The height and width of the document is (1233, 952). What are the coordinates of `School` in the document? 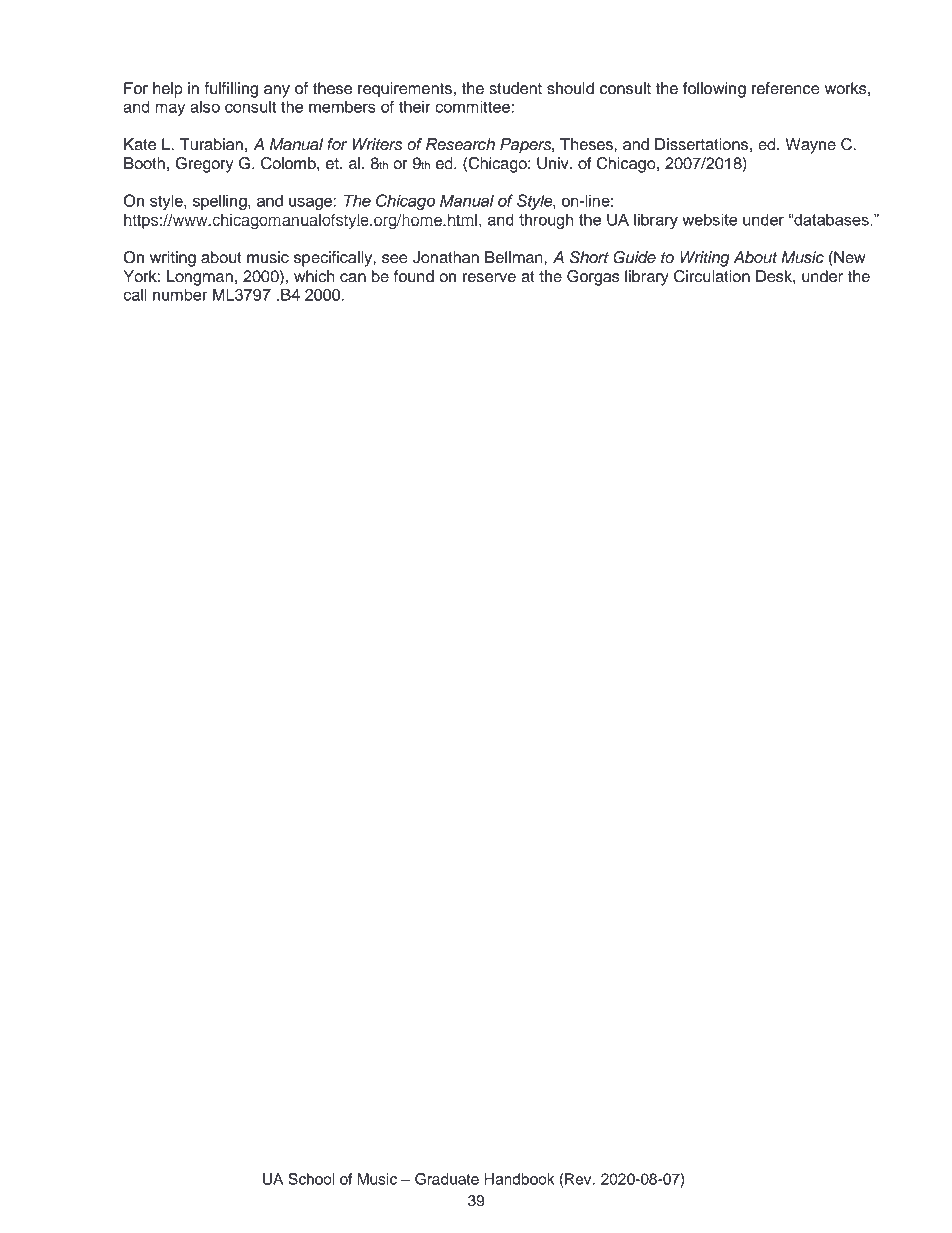 It's located at (311, 1179).
